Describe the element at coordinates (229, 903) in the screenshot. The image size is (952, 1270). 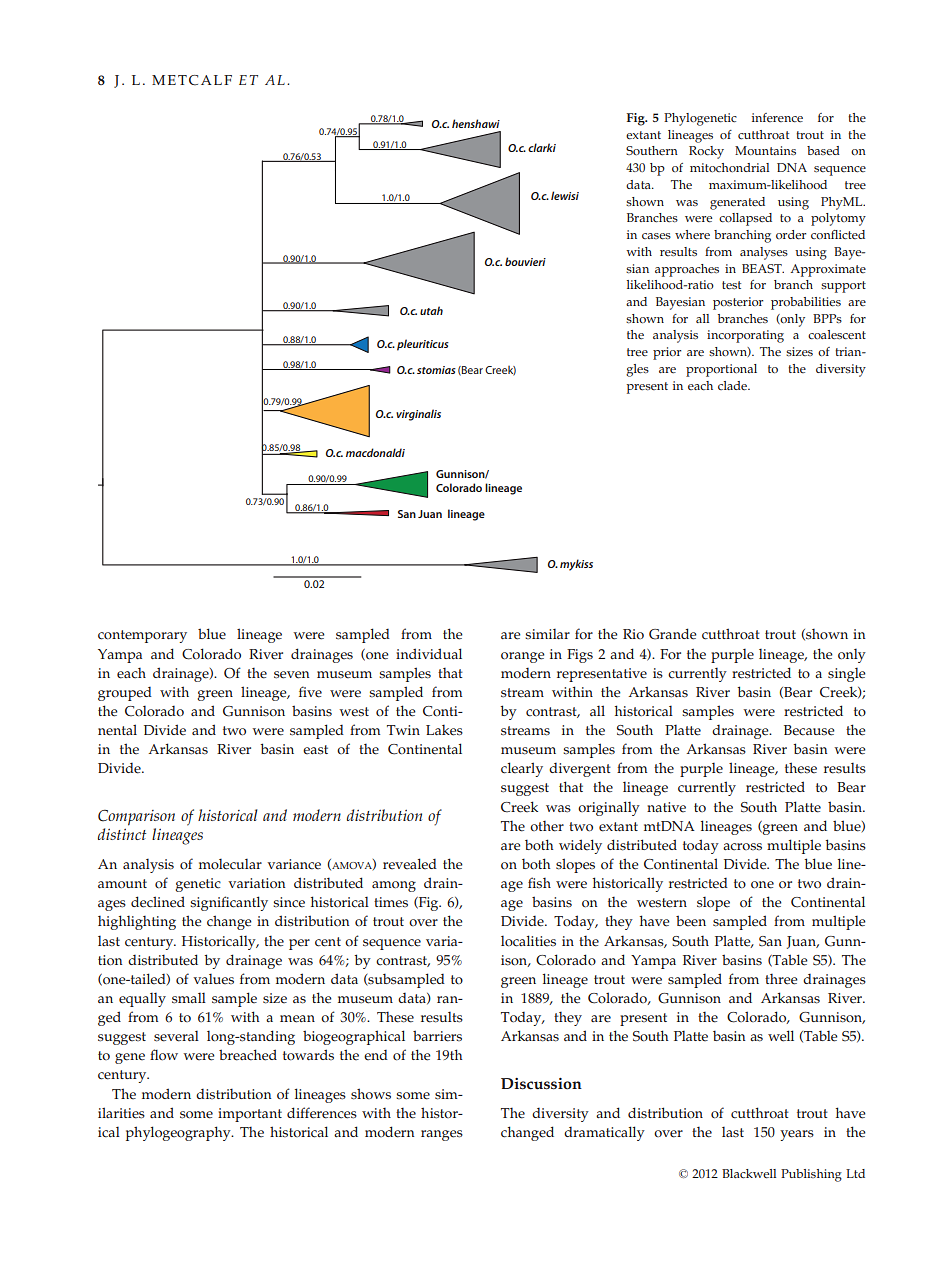
I see `significantly` at that location.
